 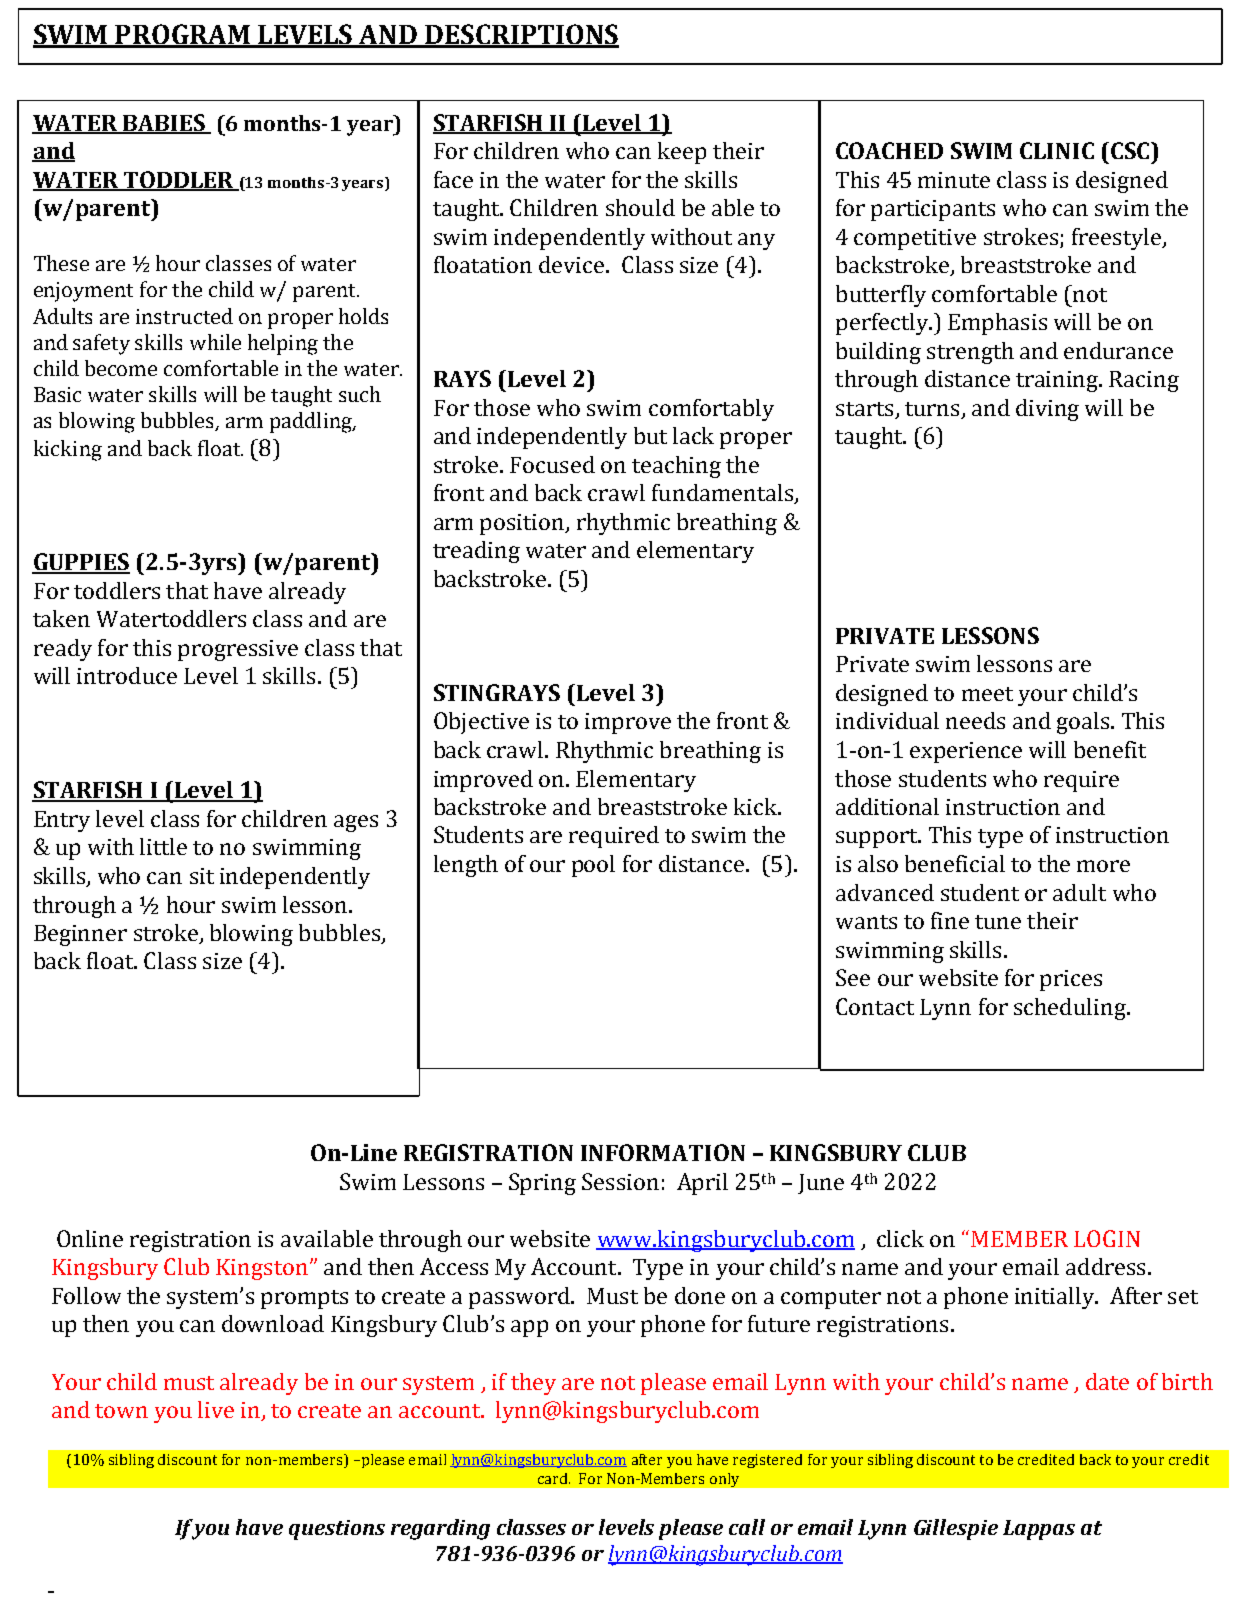 What do you see at coordinates (593, 866) in the screenshot?
I see `pool` at bounding box center [593, 866].
